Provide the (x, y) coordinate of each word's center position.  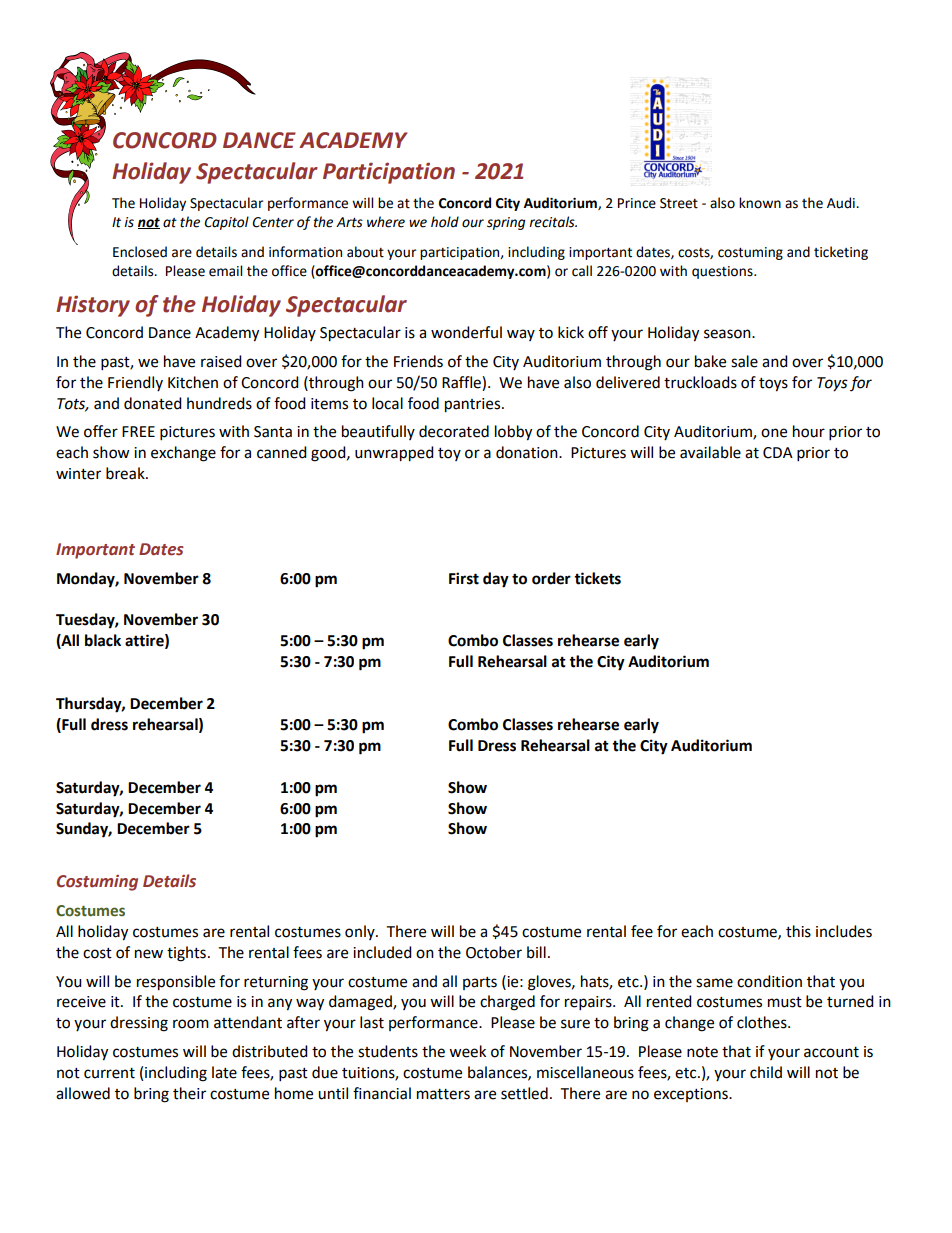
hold (445, 222)
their (189, 1093)
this (798, 931)
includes (844, 931)
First (464, 578)
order (551, 578)
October (494, 952)
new (149, 954)
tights (186, 954)
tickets (597, 578)
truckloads (700, 382)
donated (153, 403)
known (760, 203)
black (103, 640)
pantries (474, 405)
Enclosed (140, 252)
